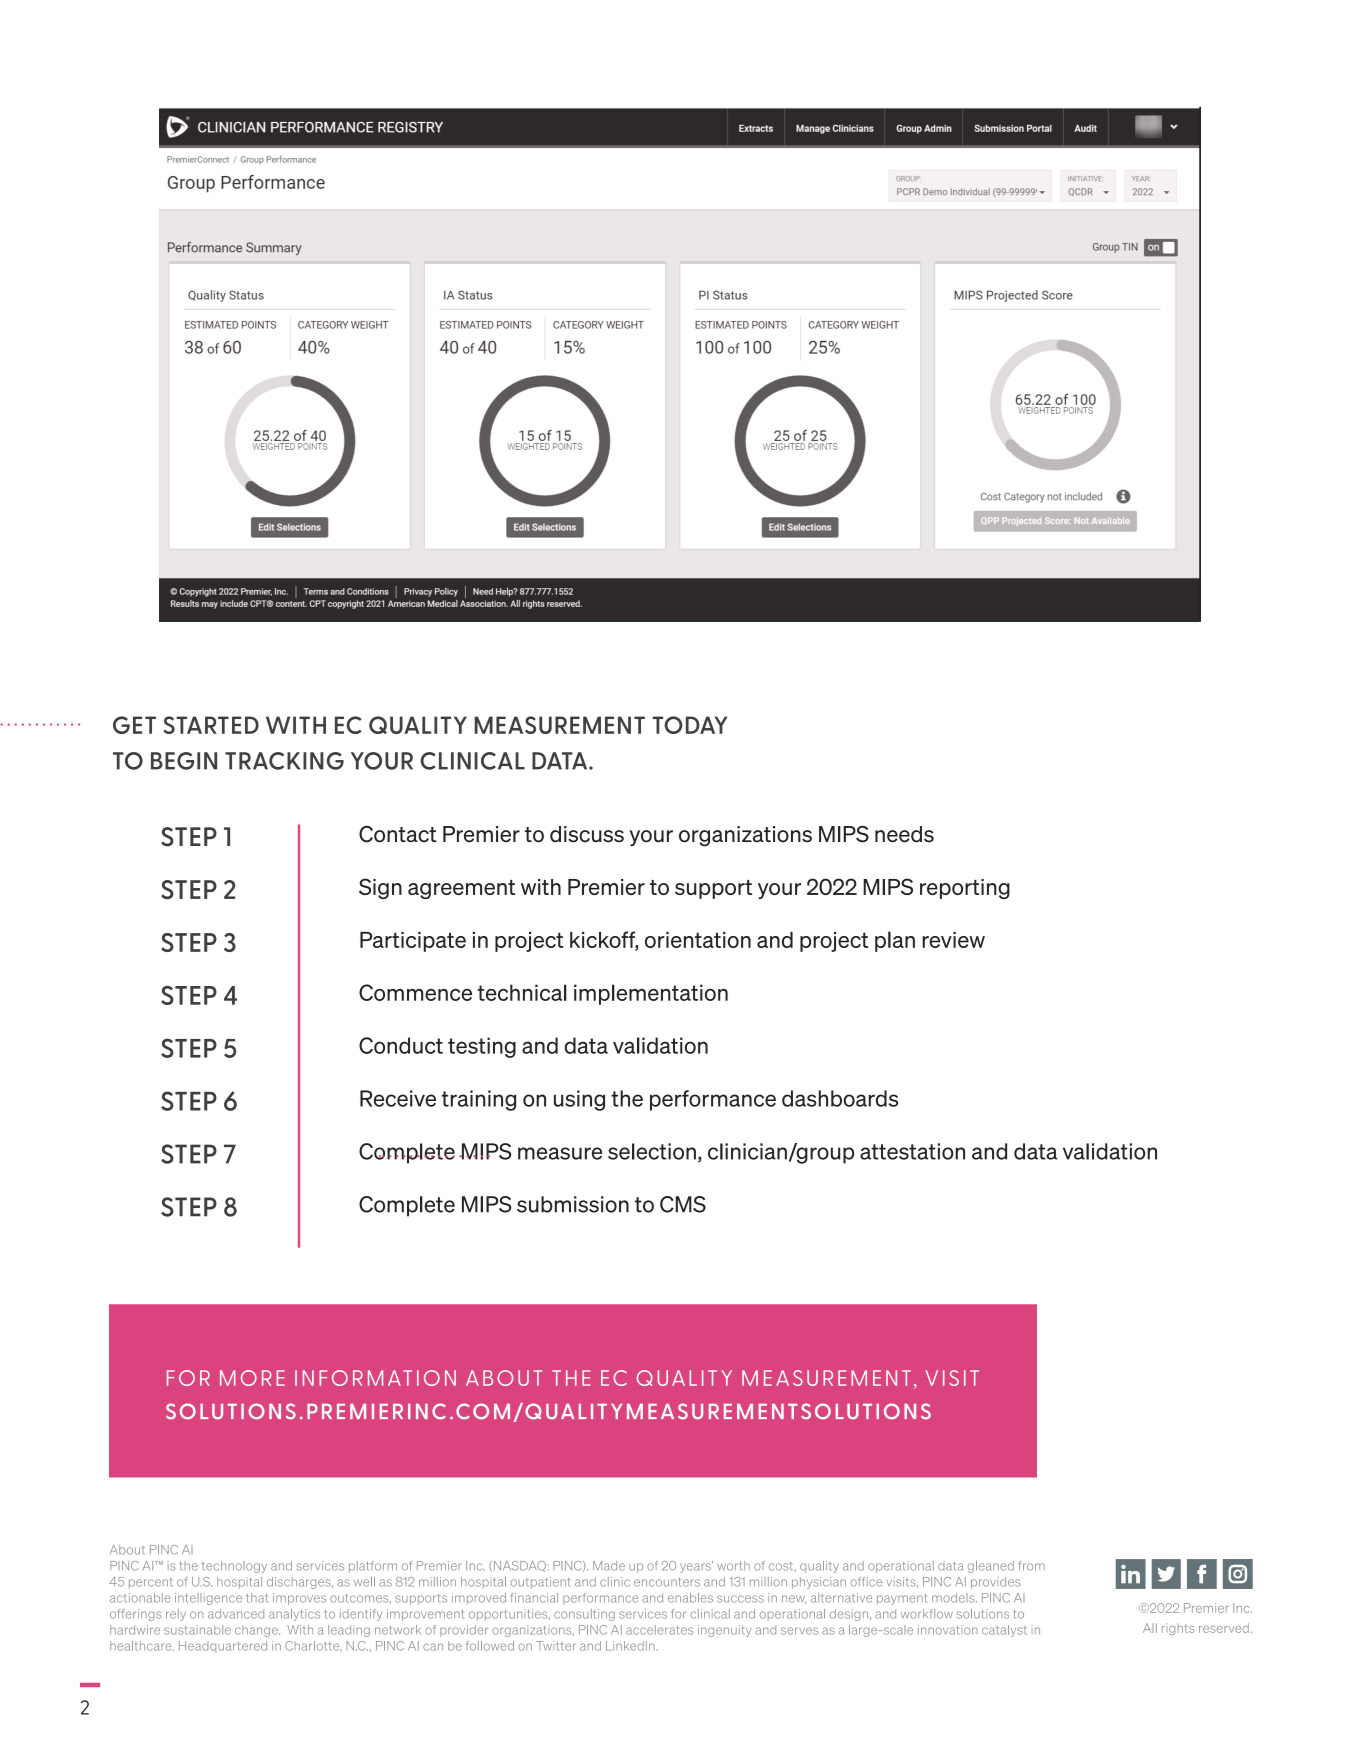  Describe the element at coordinates (651, 994) in the document. I see `implementation` at that location.
